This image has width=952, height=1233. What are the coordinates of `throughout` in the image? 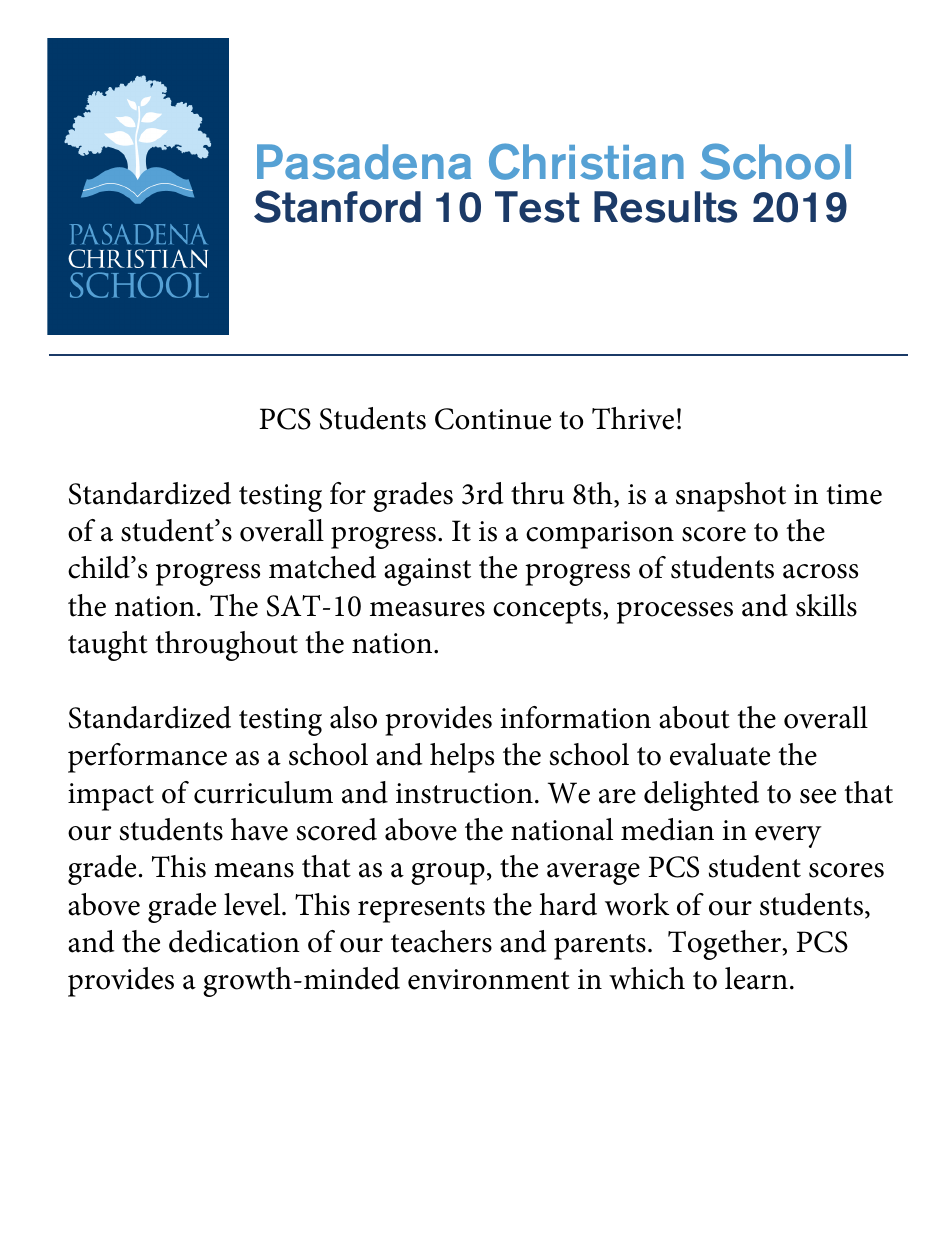 It's located at (226, 646).
